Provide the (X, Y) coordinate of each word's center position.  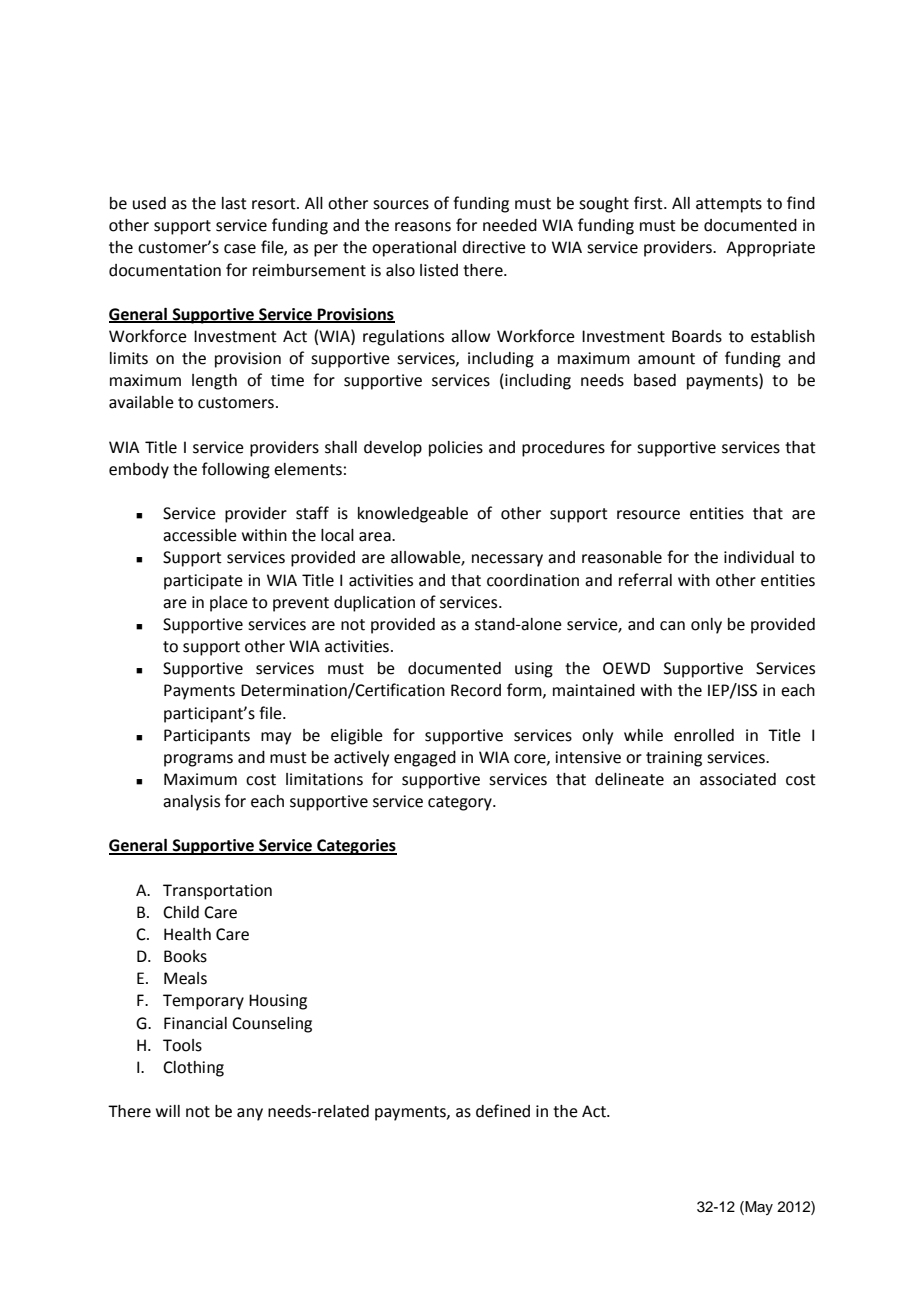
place (229, 604)
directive (494, 247)
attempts (729, 205)
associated (738, 779)
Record (476, 690)
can (672, 626)
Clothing (193, 1069)
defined (503, 1111)
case (240, 249)
